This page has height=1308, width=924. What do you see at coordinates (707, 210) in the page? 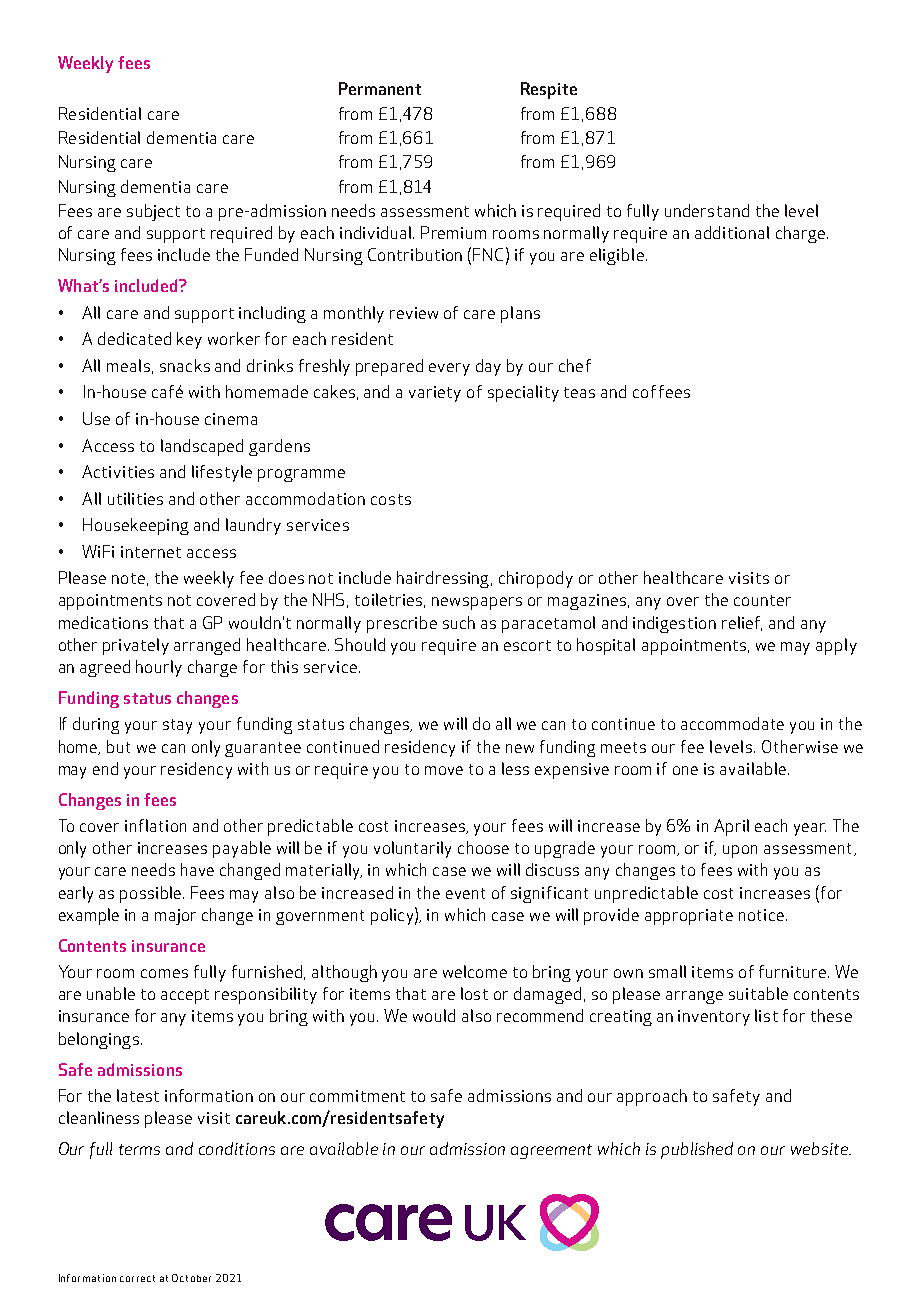
I see `understand` at bounding box center [707, 210].
